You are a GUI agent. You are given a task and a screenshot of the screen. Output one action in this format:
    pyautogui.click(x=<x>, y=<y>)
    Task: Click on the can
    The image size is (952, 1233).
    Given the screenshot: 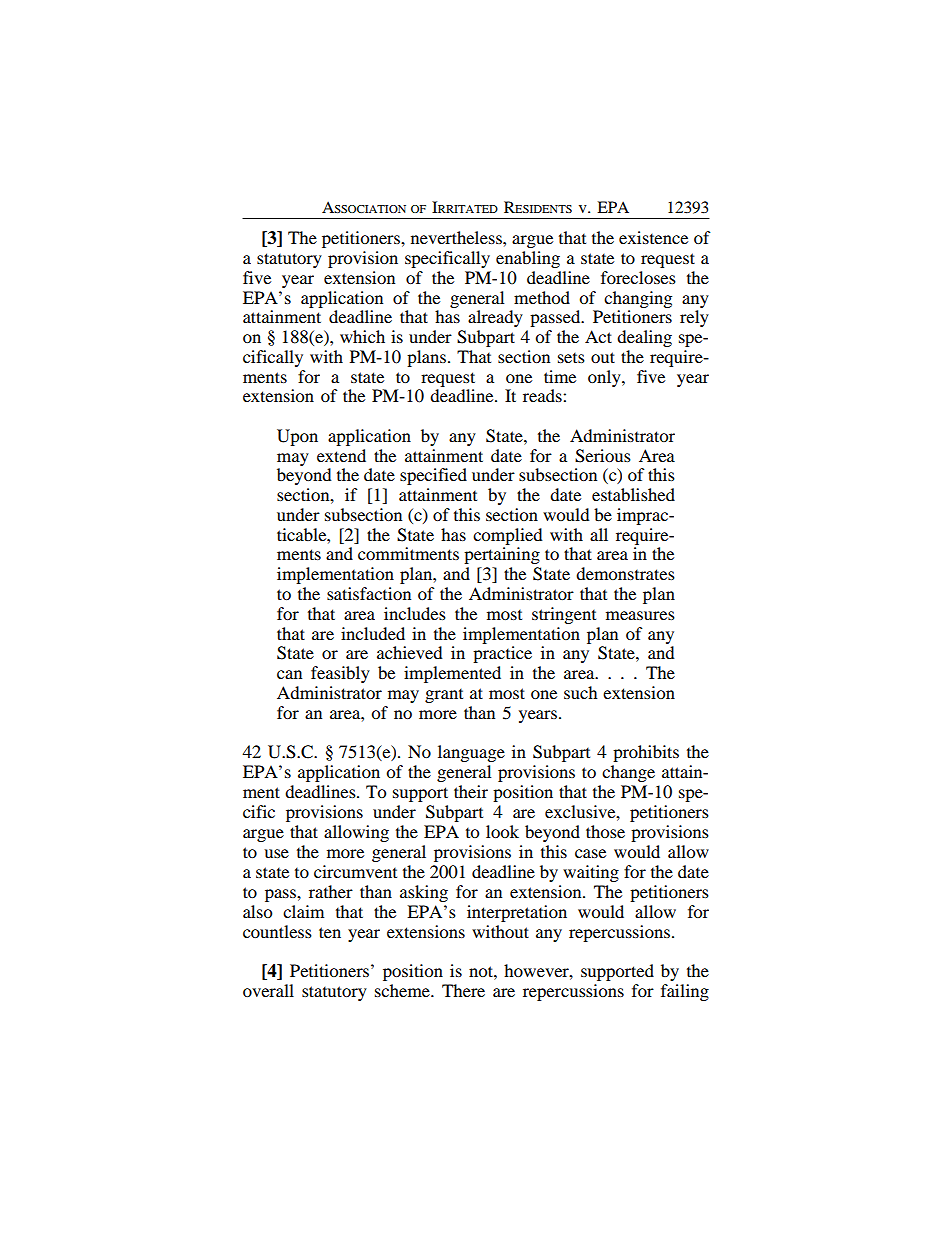 What is the action you would take?
    pyautogui.click(x=289, y=674)
